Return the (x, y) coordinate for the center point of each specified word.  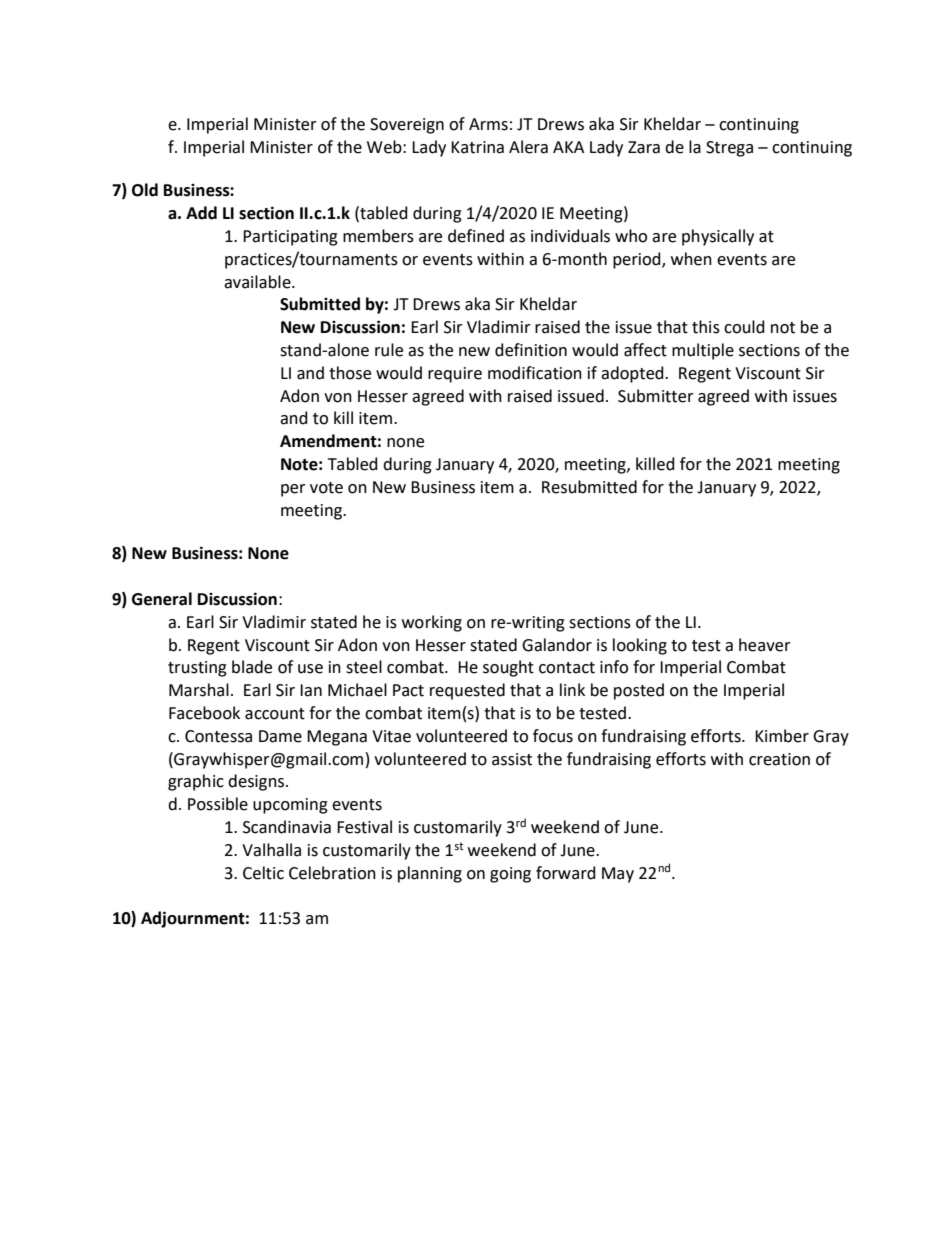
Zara (644, 147)
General (162, 599)
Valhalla (271, 850)
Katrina (477, 147)
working (432, 623)
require (455, 375)
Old (145, 190)
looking (640, 646)
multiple (703, 351)
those (350, 373)
